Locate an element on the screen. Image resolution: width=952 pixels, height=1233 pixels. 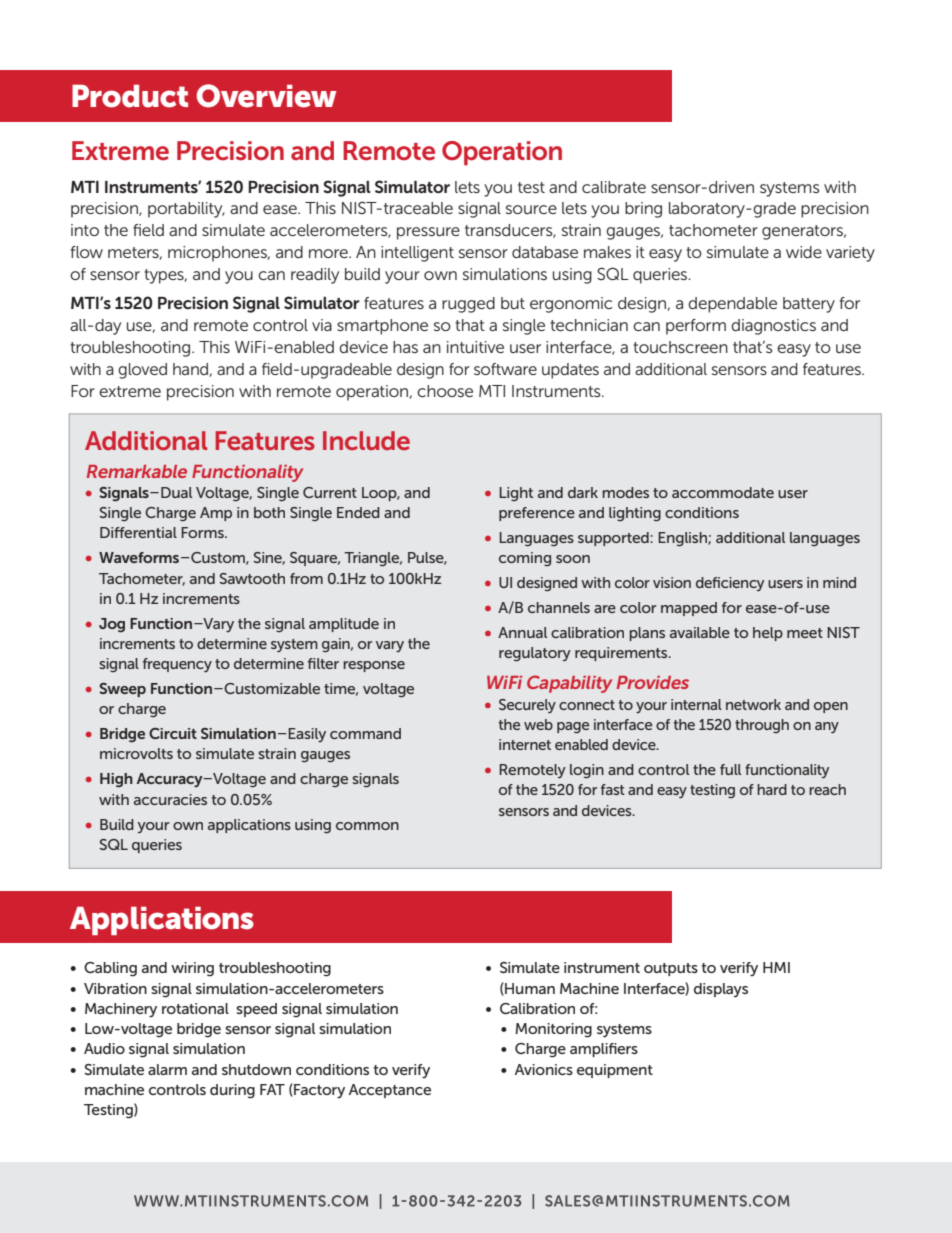
Product is located at coordinates (130, 96).
